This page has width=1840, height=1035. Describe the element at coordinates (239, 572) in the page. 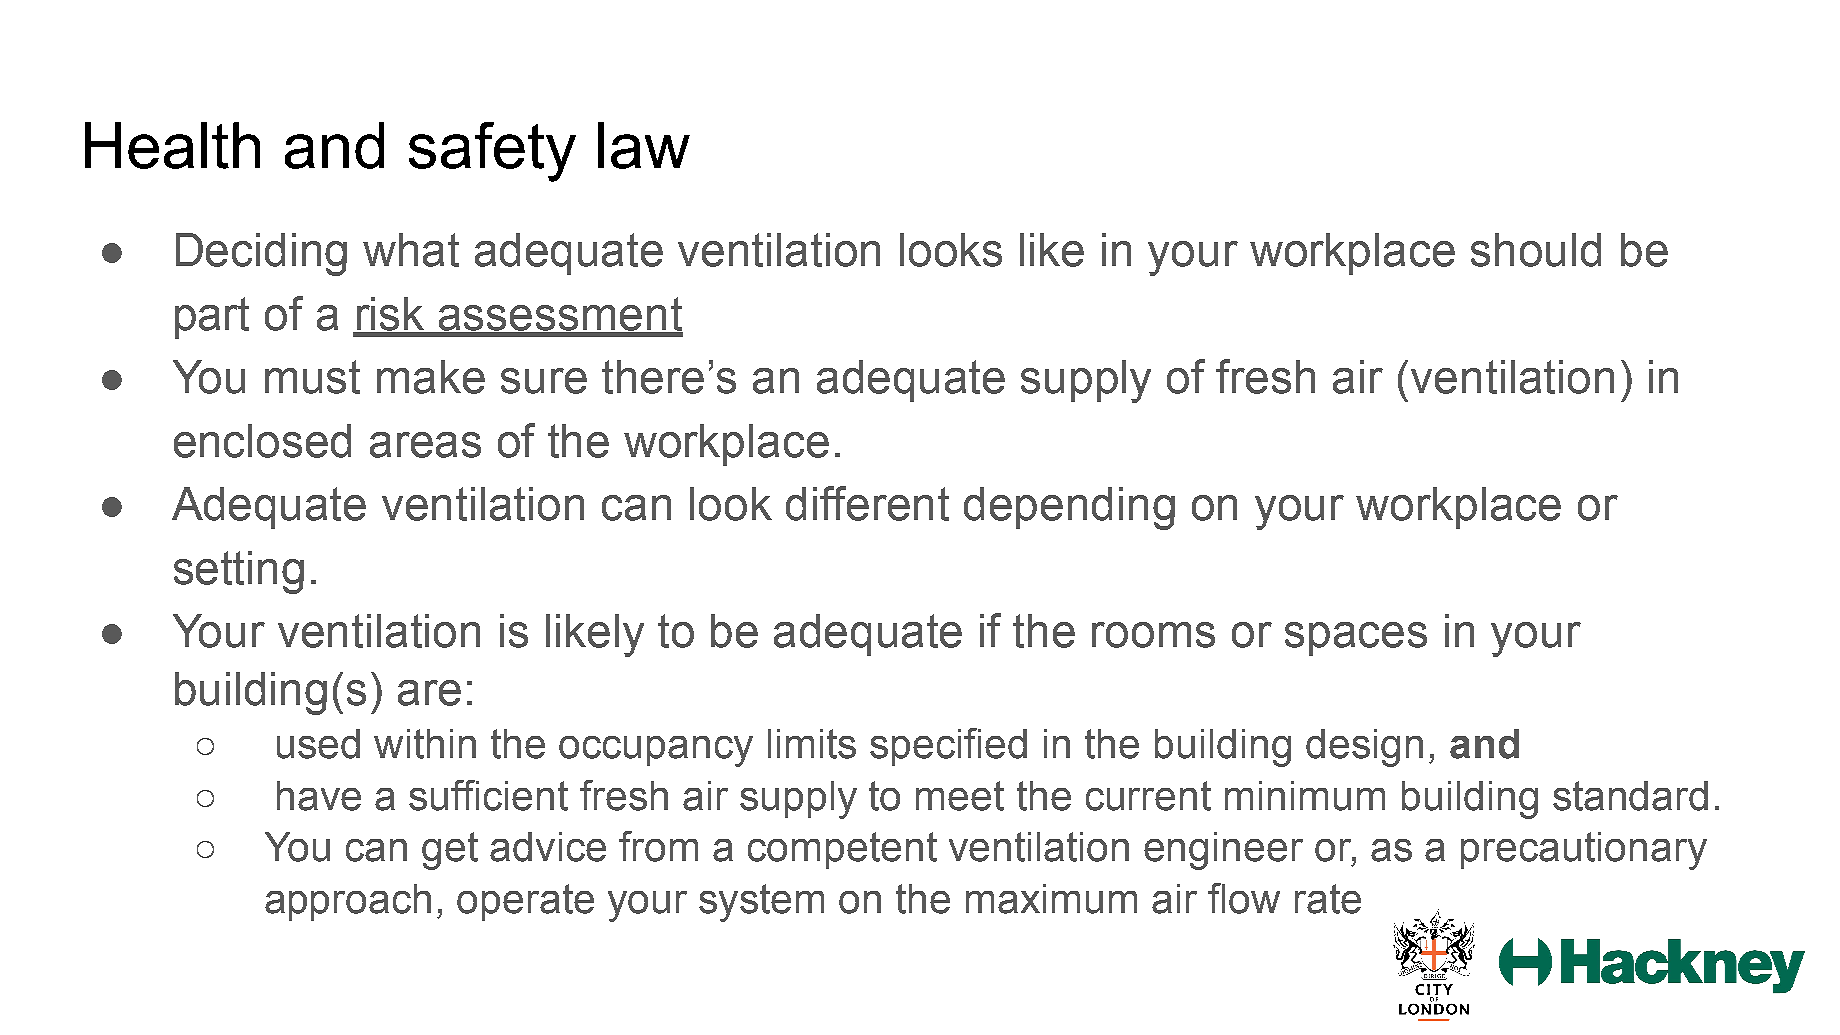

I see `setting` at that location.
